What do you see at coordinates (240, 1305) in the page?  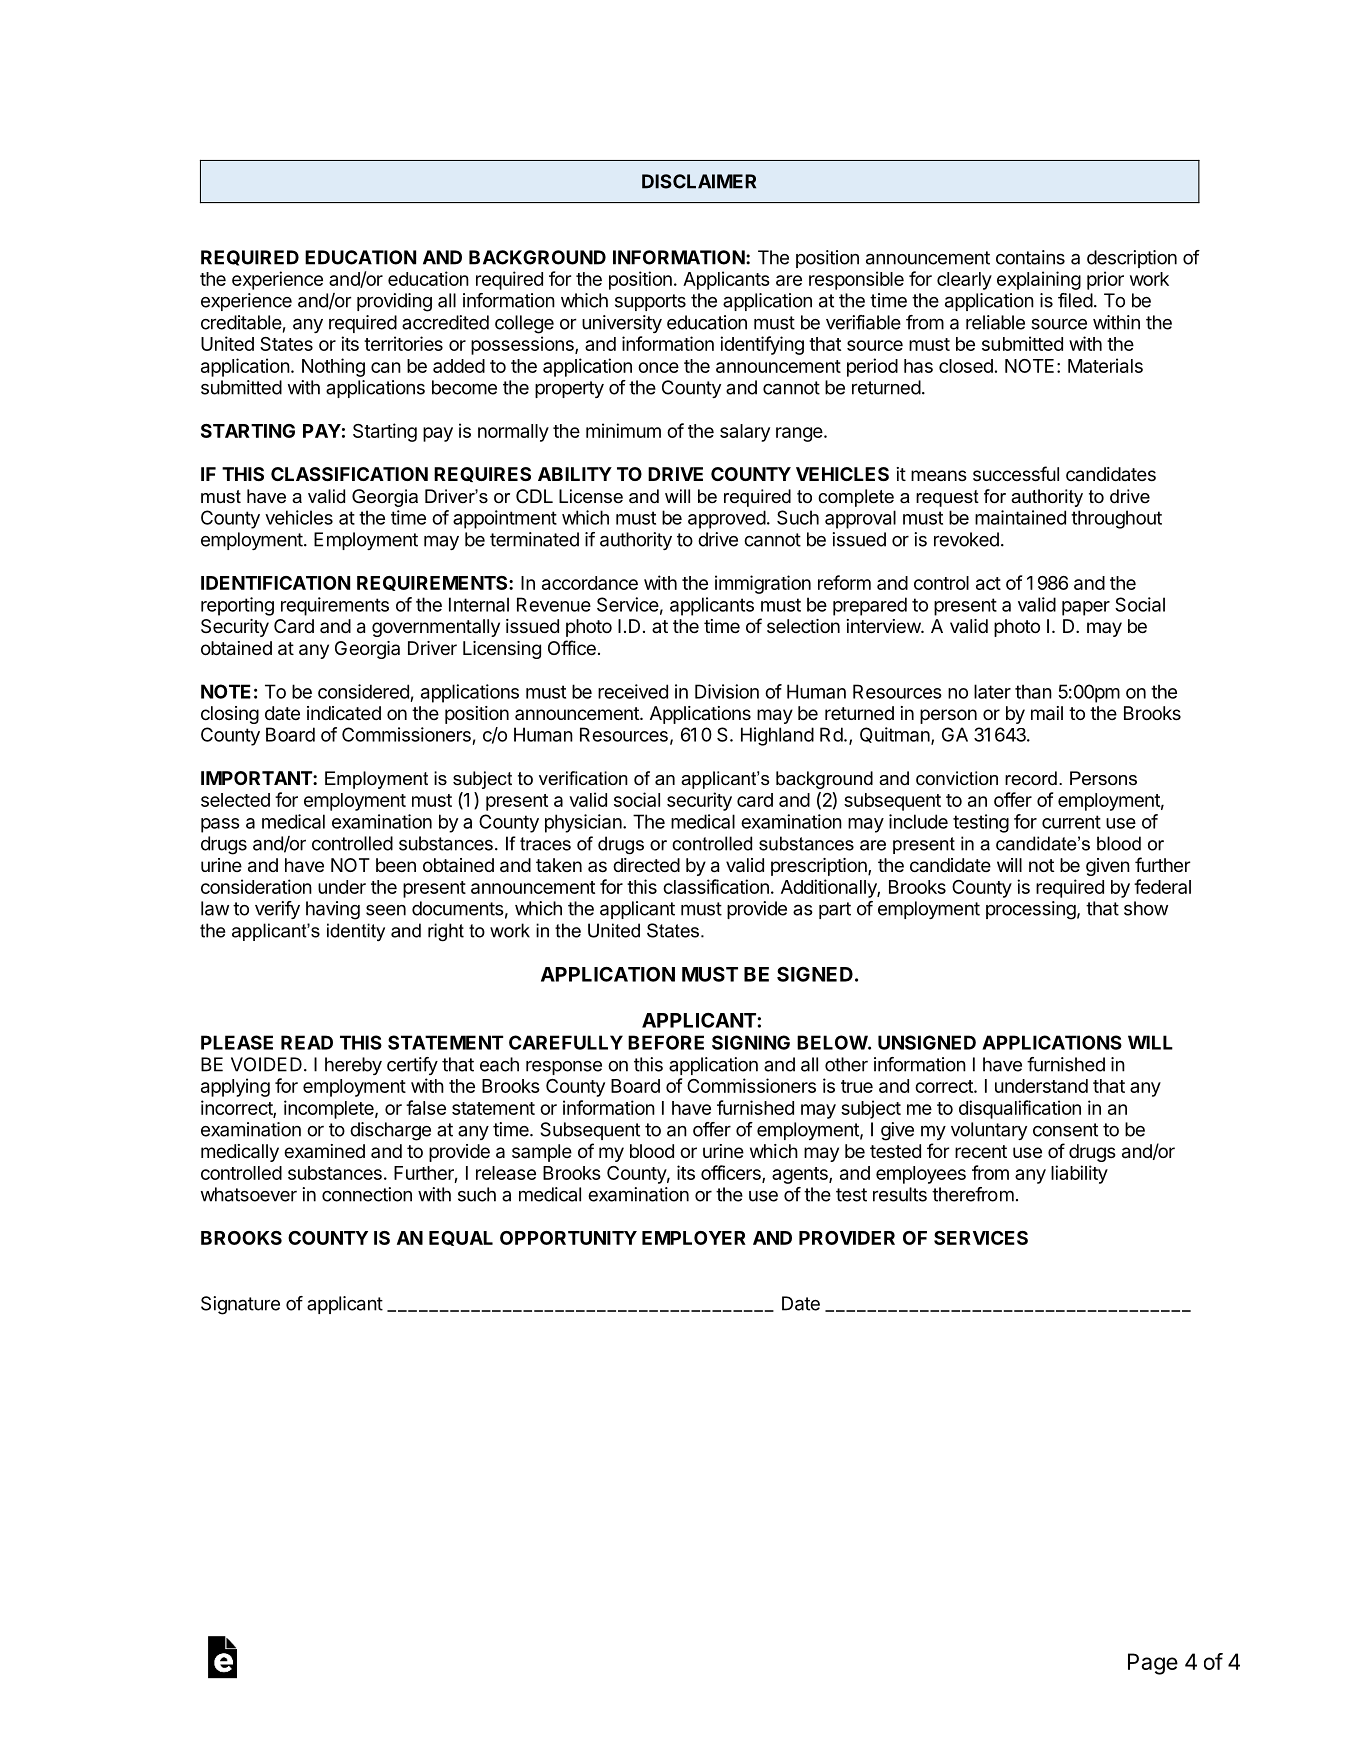 I see `Signature` at bounding box center [240, 1305].
